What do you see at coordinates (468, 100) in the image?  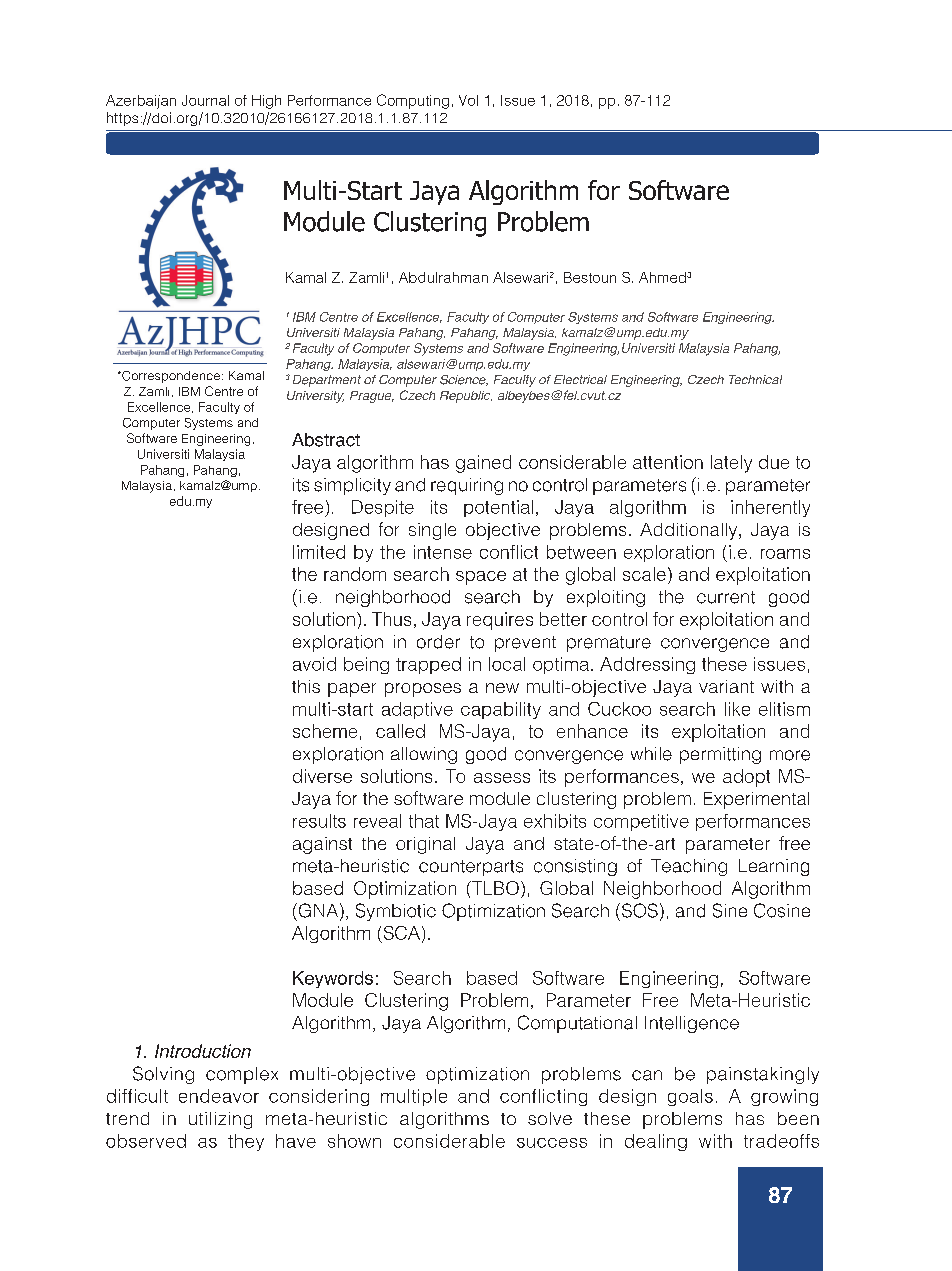 I see `Vol` at bounding box center [468, 100].
